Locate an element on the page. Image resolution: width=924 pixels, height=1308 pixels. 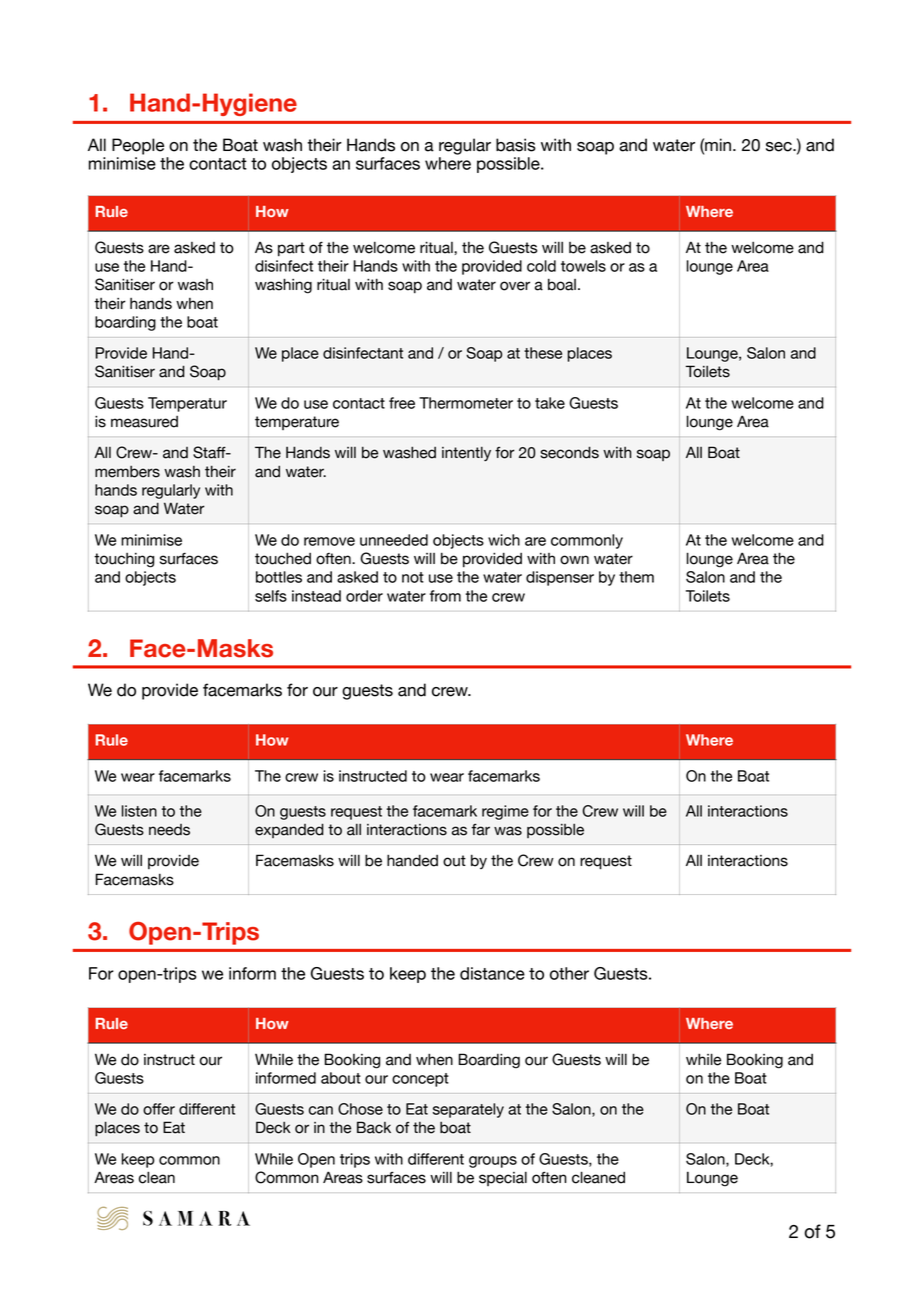
can is located at coordinates (321, 1110).
